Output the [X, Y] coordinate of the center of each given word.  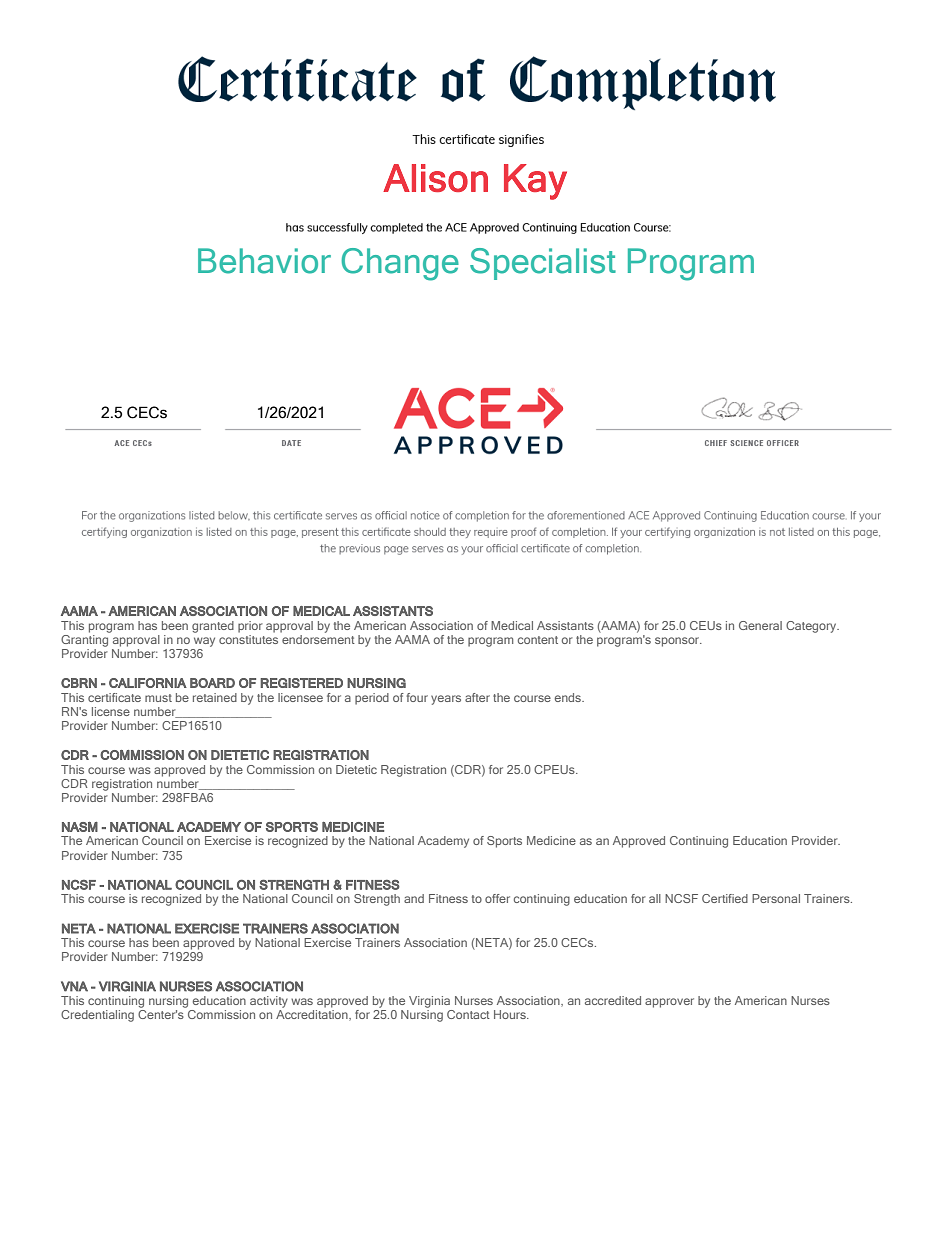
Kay [535, 182]
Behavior [264, 261]
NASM [80, 827]
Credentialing [97, 1016]
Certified [725, 898]
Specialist [543, 264]
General [760, 625]
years [446, 700]
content [538, 640]
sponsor [678, 642]
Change [400, 264]
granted [213, 627]
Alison [435, 178]
